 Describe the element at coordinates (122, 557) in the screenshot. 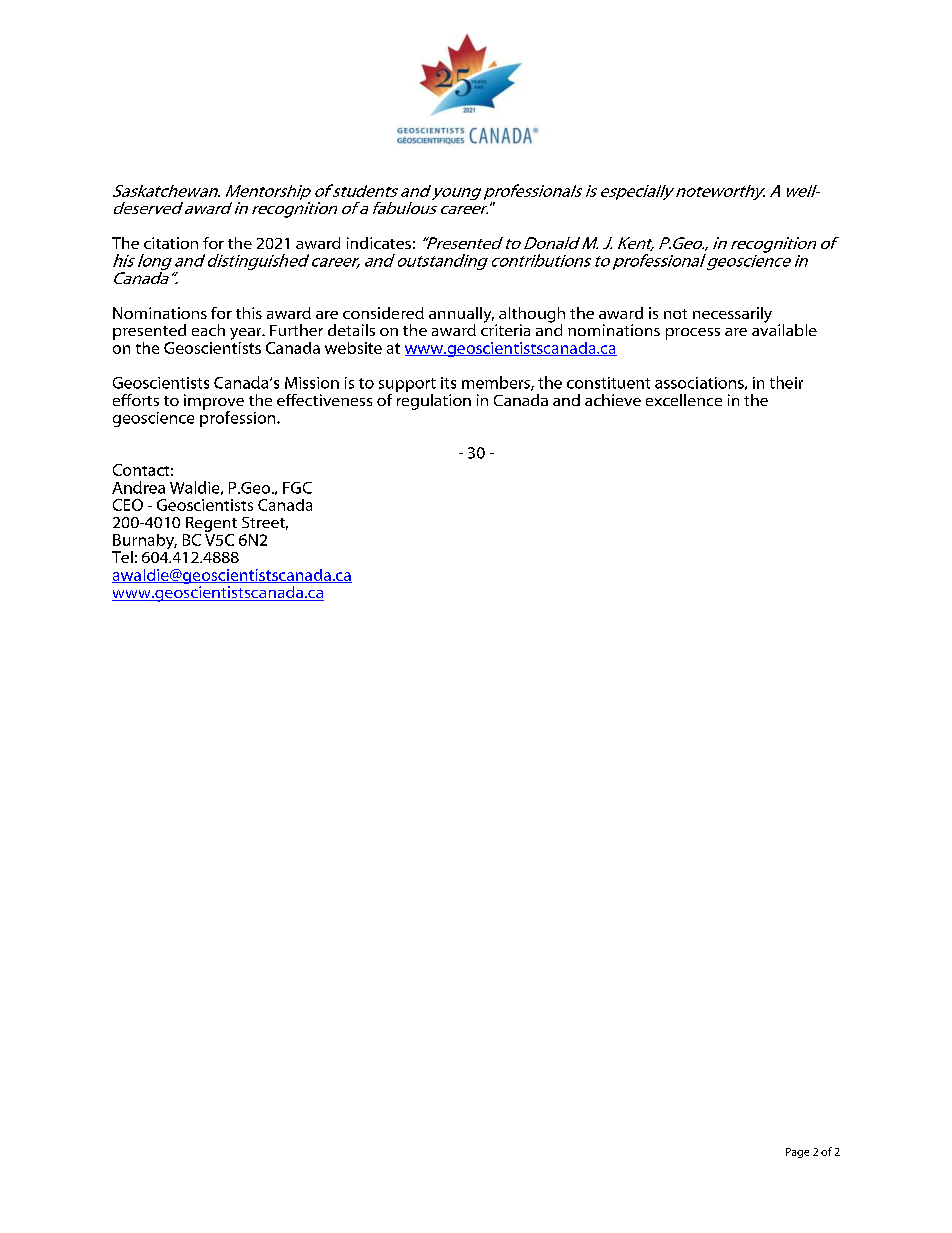

I see `Tel` at that location.
